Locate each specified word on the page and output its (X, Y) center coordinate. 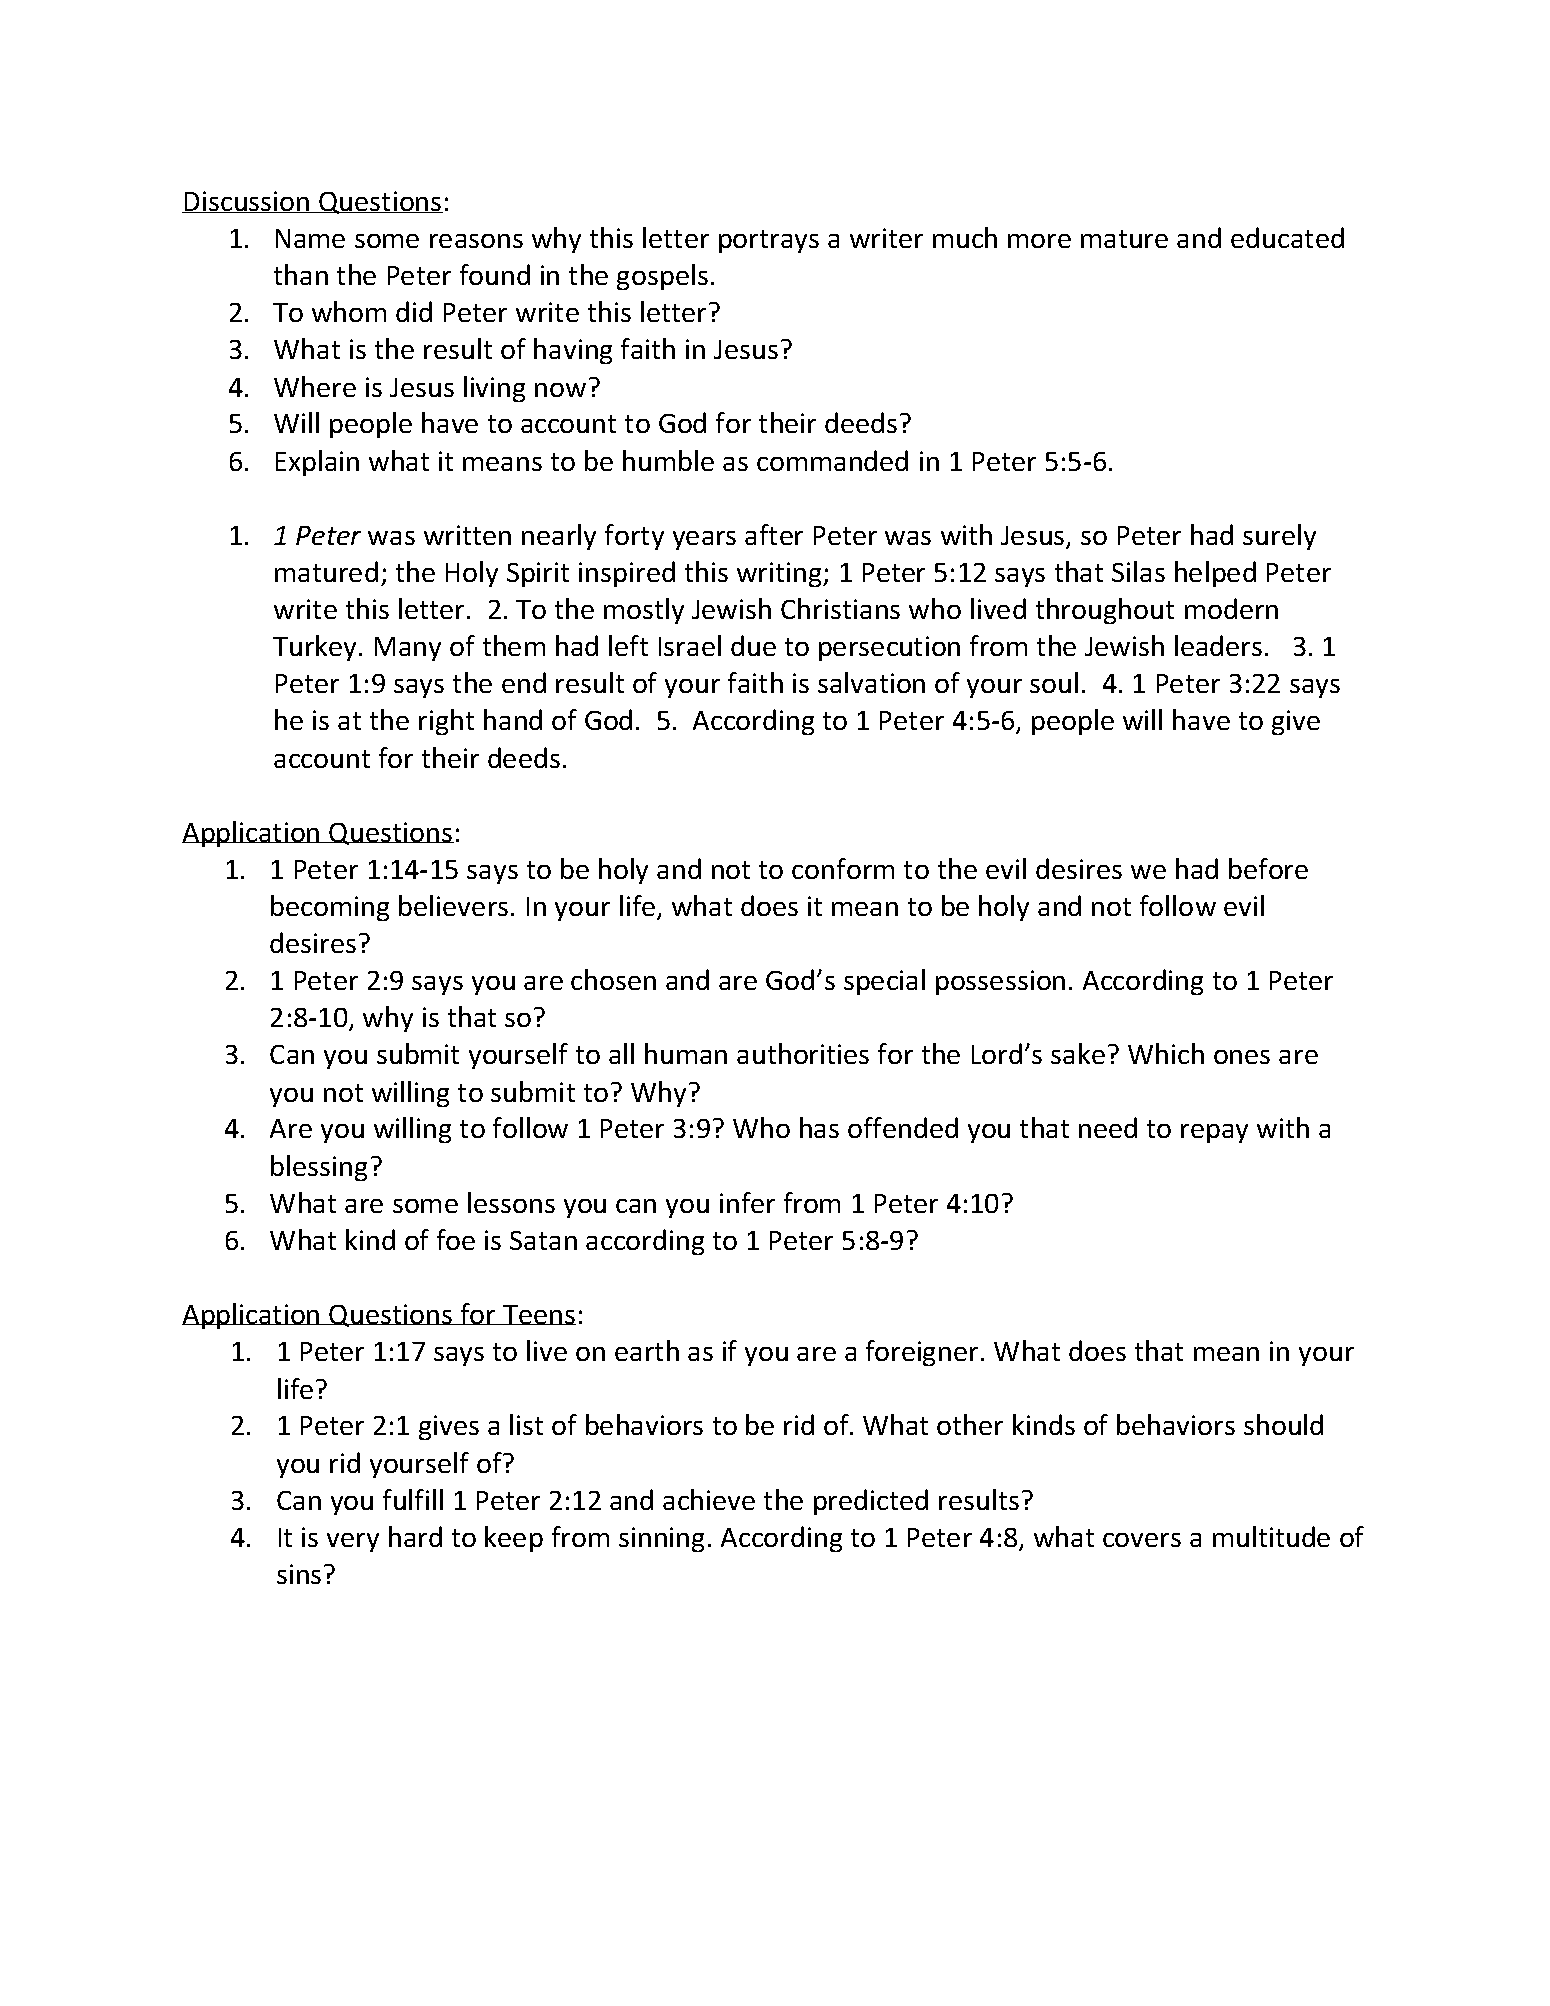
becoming (330, 908)
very (353, 1542)
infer (747, 1202)
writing (780, 574)
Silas (1138, 571)
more (1039, 241)
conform (843, 868)
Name (310, 238)
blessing (319, 1168)
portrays (769, 241)
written (467, 535)
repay (1214, 1133)
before (1268, 868)
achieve (709, 1499)
